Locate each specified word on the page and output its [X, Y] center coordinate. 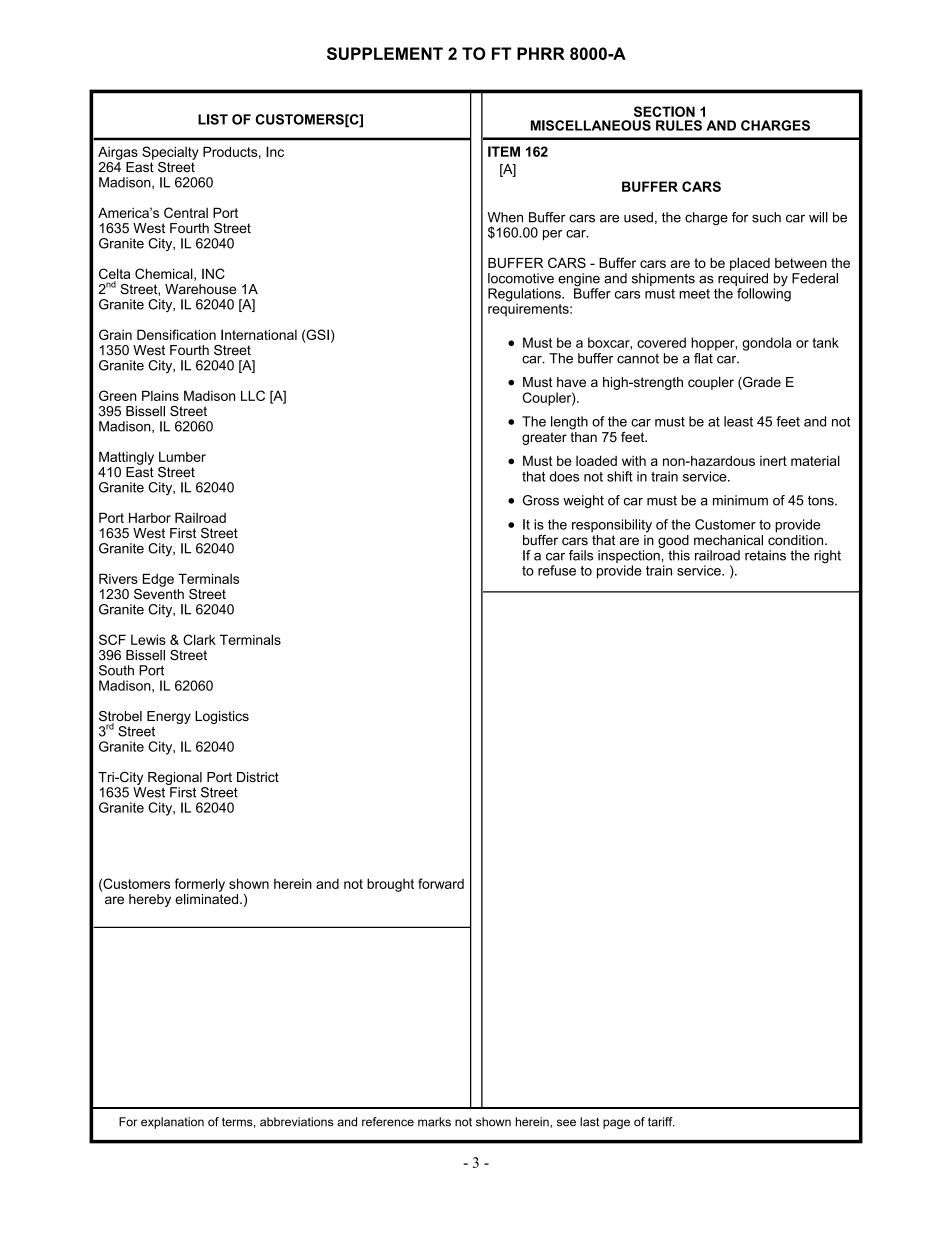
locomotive [521, 278]
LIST [213, 119]
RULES [679, 125]
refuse [557, 570]
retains [765, 555]
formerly [200, 885]
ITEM [504, 151]
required [743, 279]
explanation [172, 1123]
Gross [541, 500]
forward [441, 883]
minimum [740, 500]
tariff [661, 1122]
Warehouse [200, 289]
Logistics [222, 717]
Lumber [182, 457]
